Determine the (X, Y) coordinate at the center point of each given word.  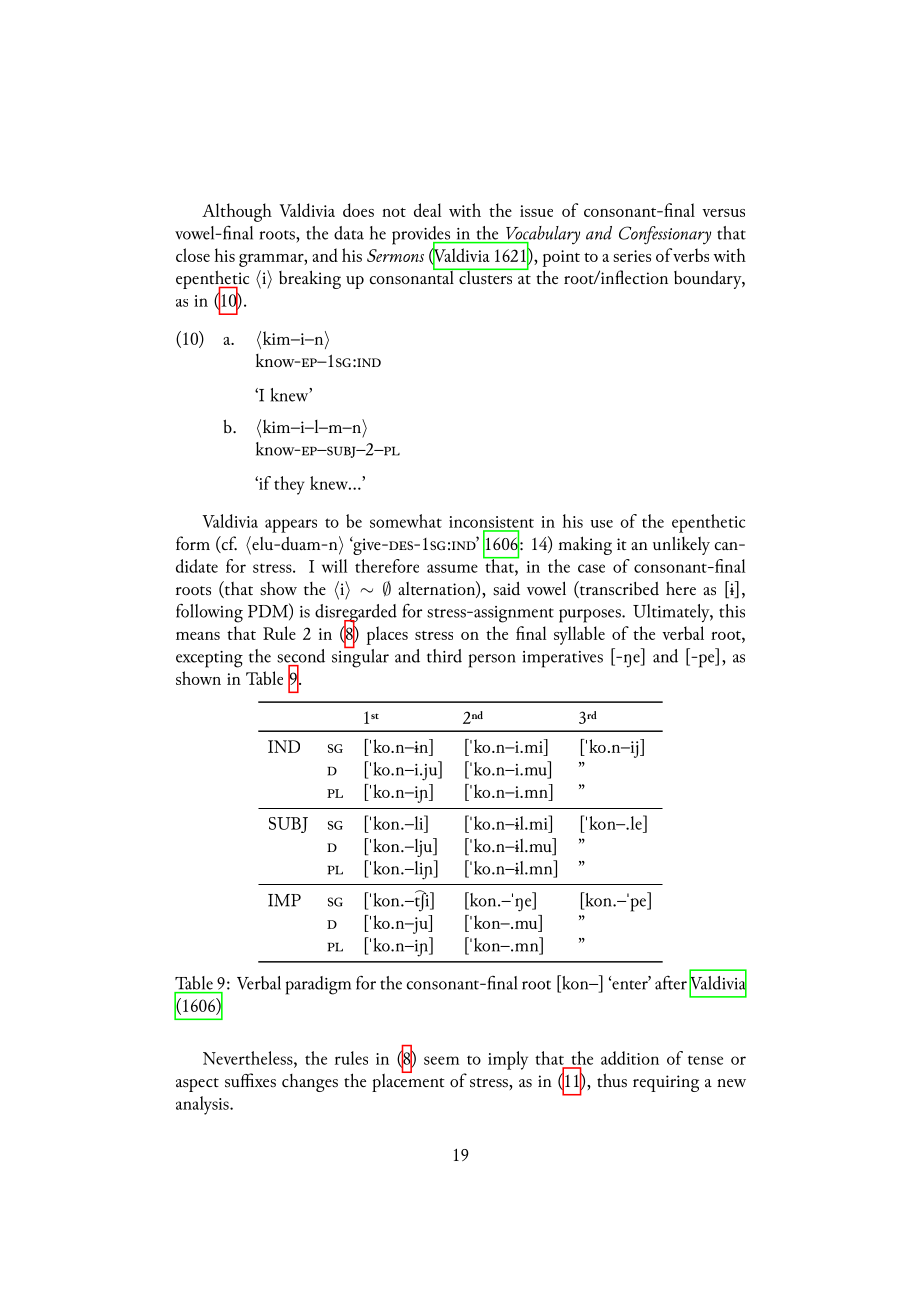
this (732, 611)
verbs (691, 255)
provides (422, 236)
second (301, 656)
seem (442, 1060)
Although (237, 212)
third (444, 656)
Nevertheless (249, 1058)
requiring (666, 1083)
